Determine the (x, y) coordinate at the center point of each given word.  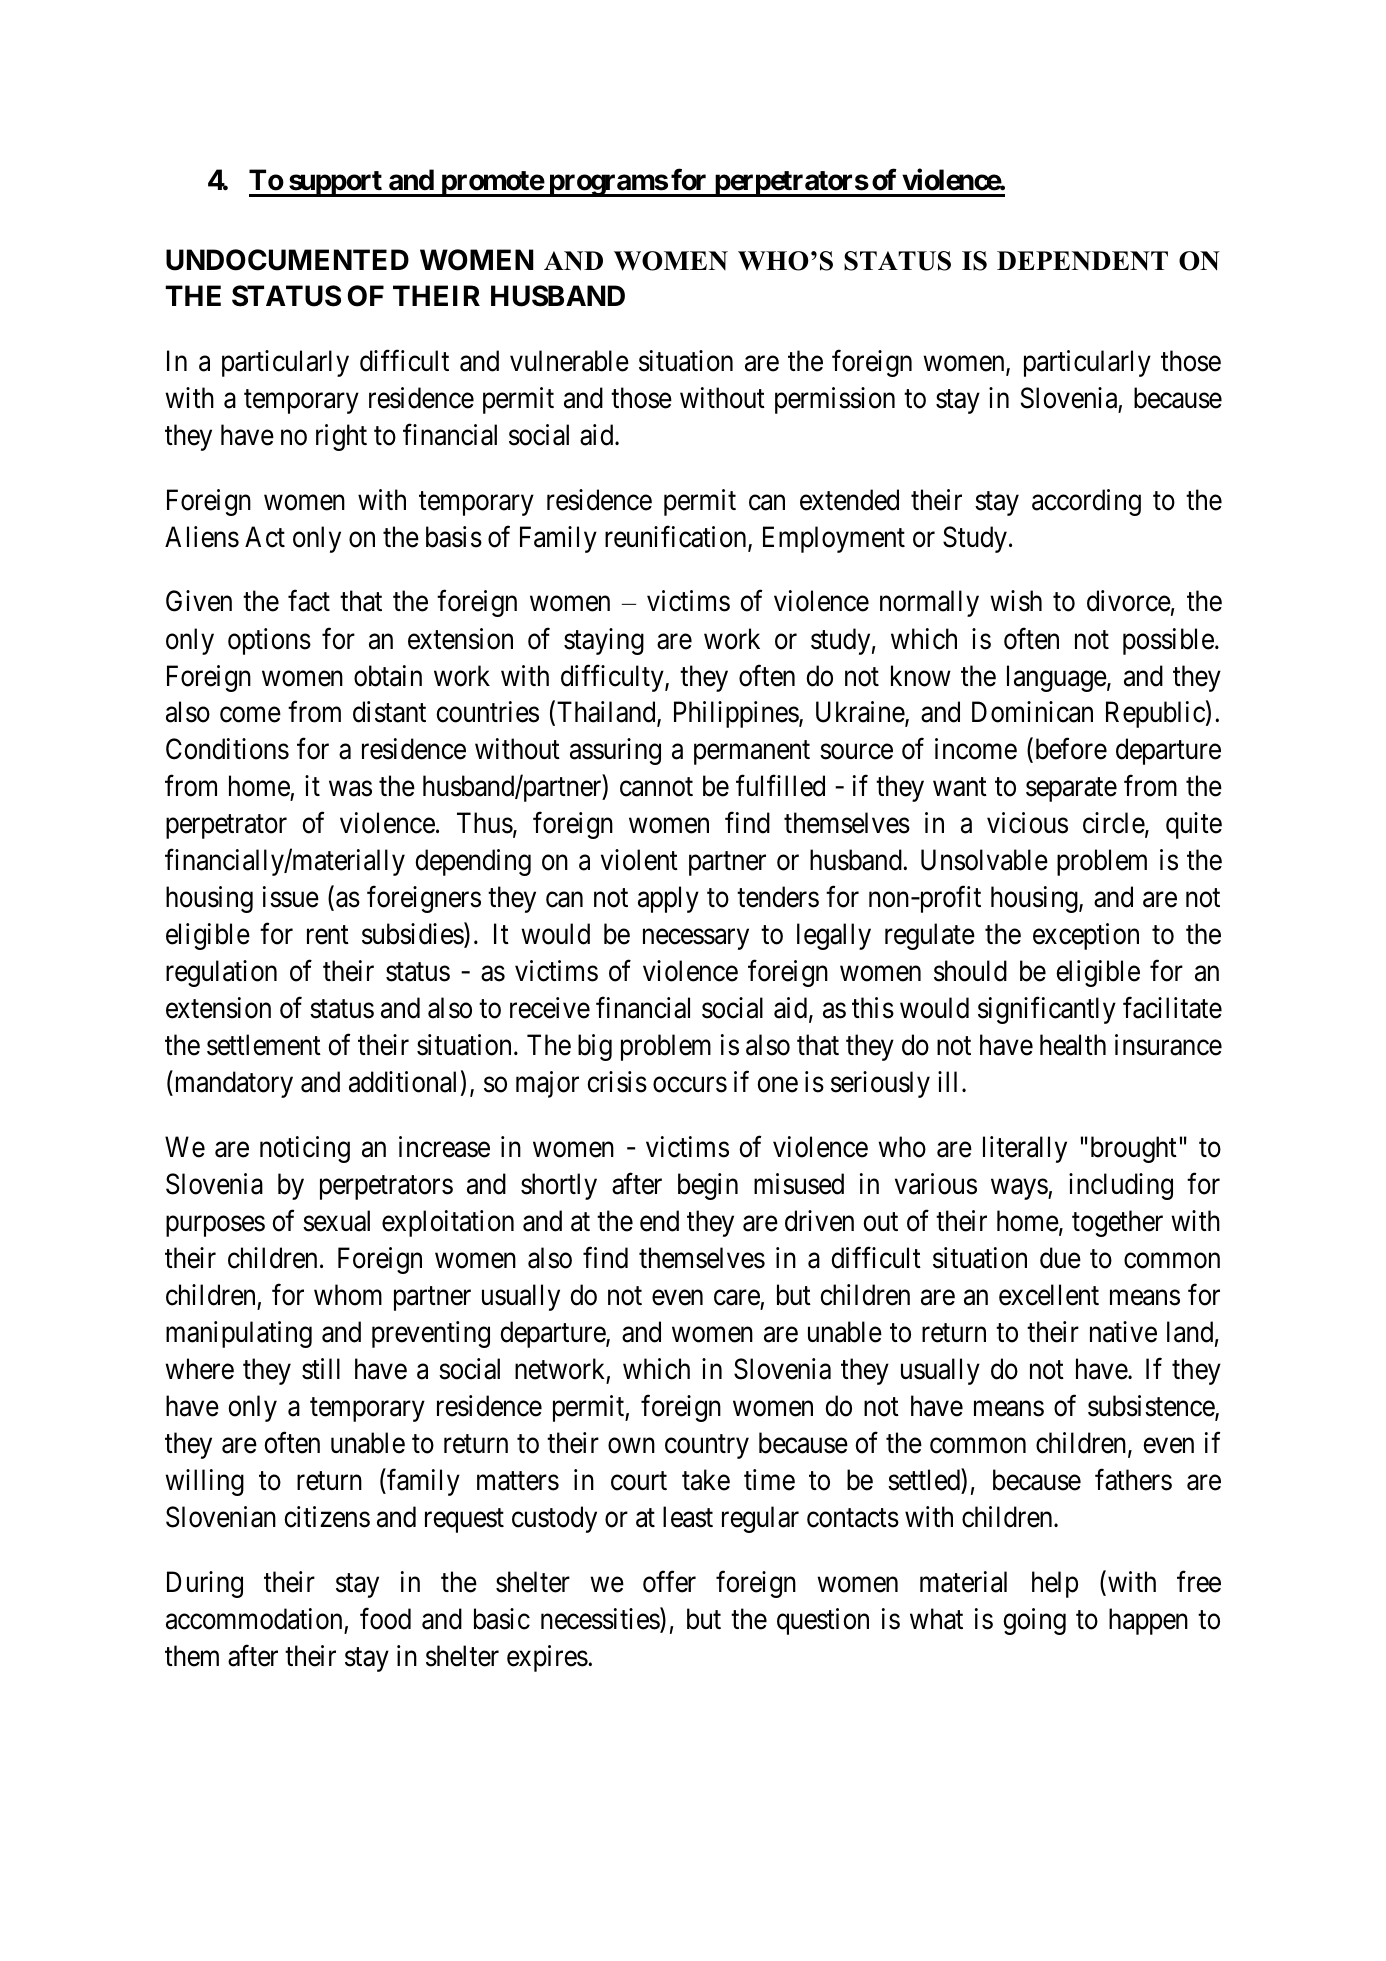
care (737, 1298)
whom (348, 1295)
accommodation (254, 1619)
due (1060, 1258)
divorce (1129, 601)
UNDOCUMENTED (287, 260)
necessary (696, 939)
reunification (677, 537)
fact (309, 601)
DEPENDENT (1082, 261)
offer (669, 1581)
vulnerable (569, 361)
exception (1086, 936)
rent (328, 935)
